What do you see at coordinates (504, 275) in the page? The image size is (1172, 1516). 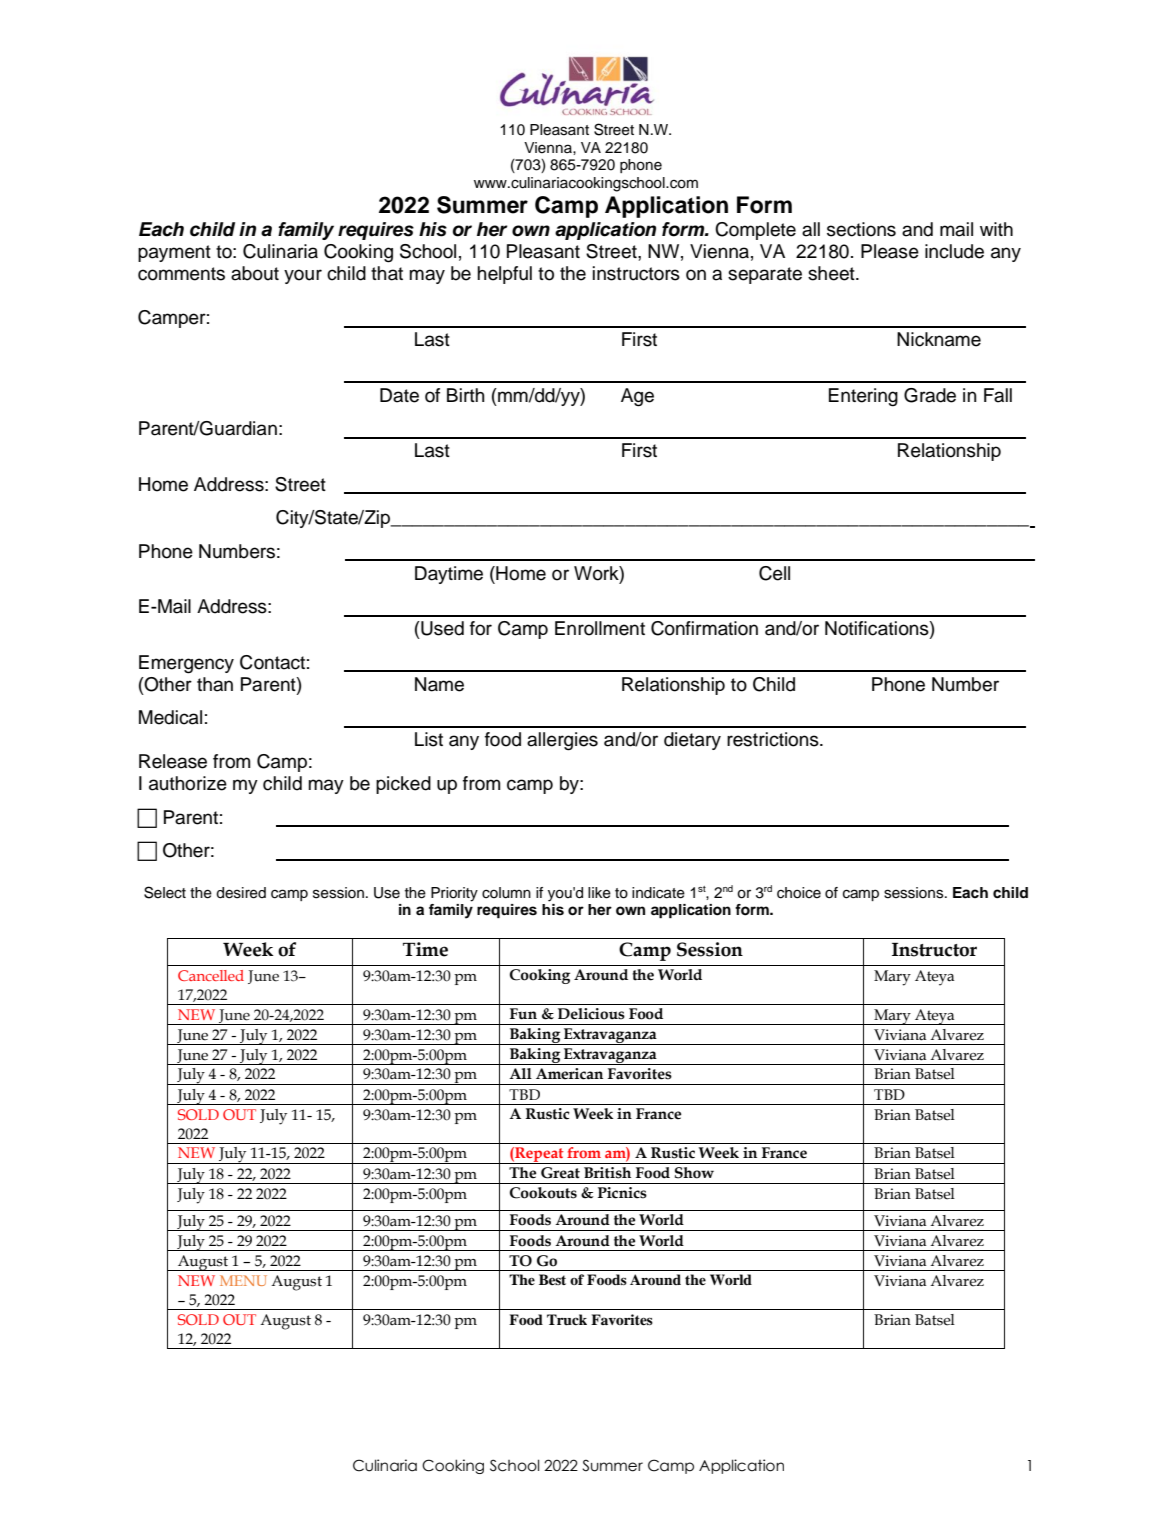 I see `helpful` at bounding box center [504, 275].
